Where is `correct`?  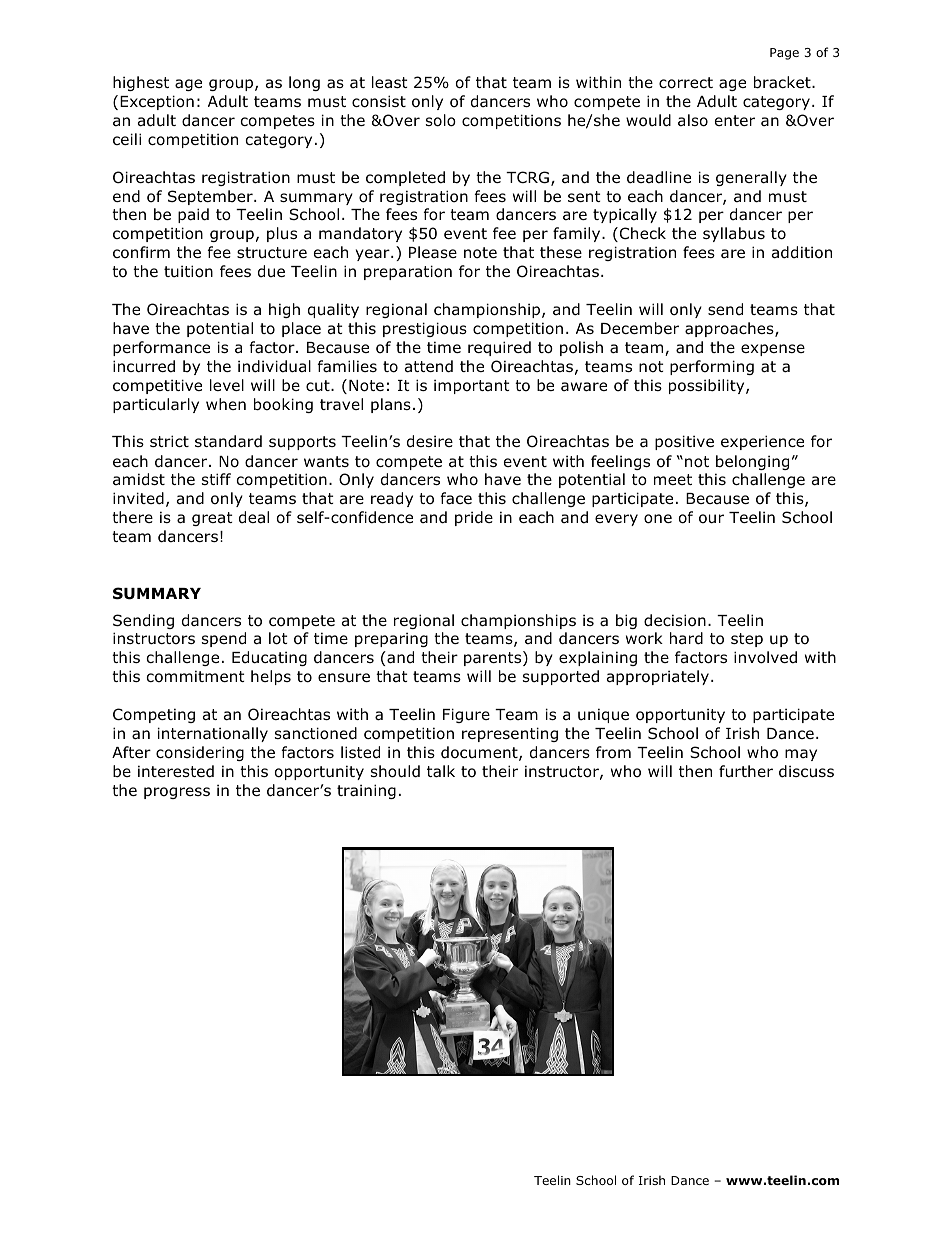
correct is located at coordinates (686, 83).
